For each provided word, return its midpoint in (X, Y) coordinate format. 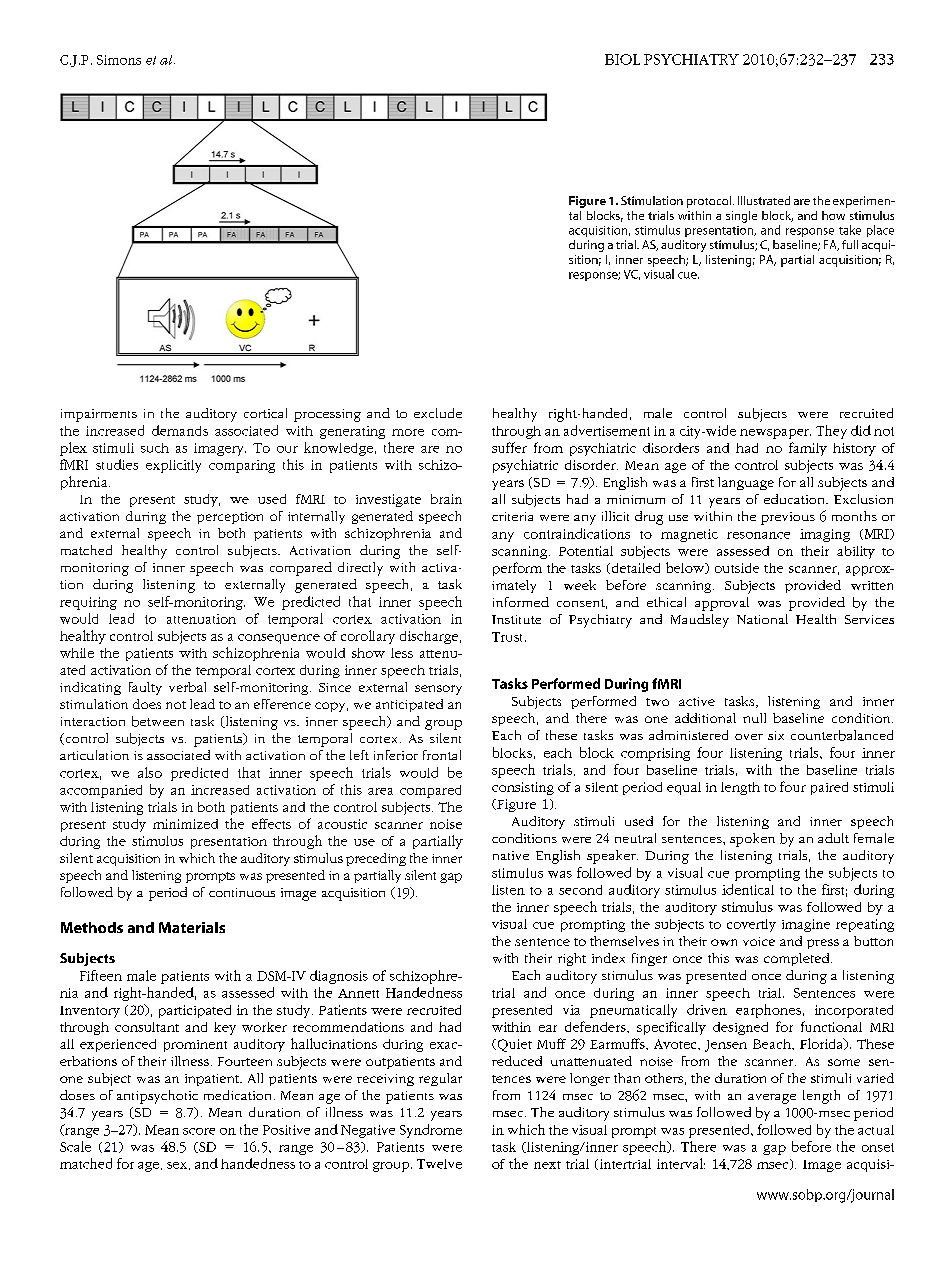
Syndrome (431, 1131)
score (199, 1131)
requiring (88, 603)
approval (722, 604)
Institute (516, 619)
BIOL (622, 59)
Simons (119, 60)
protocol (709, 202)
